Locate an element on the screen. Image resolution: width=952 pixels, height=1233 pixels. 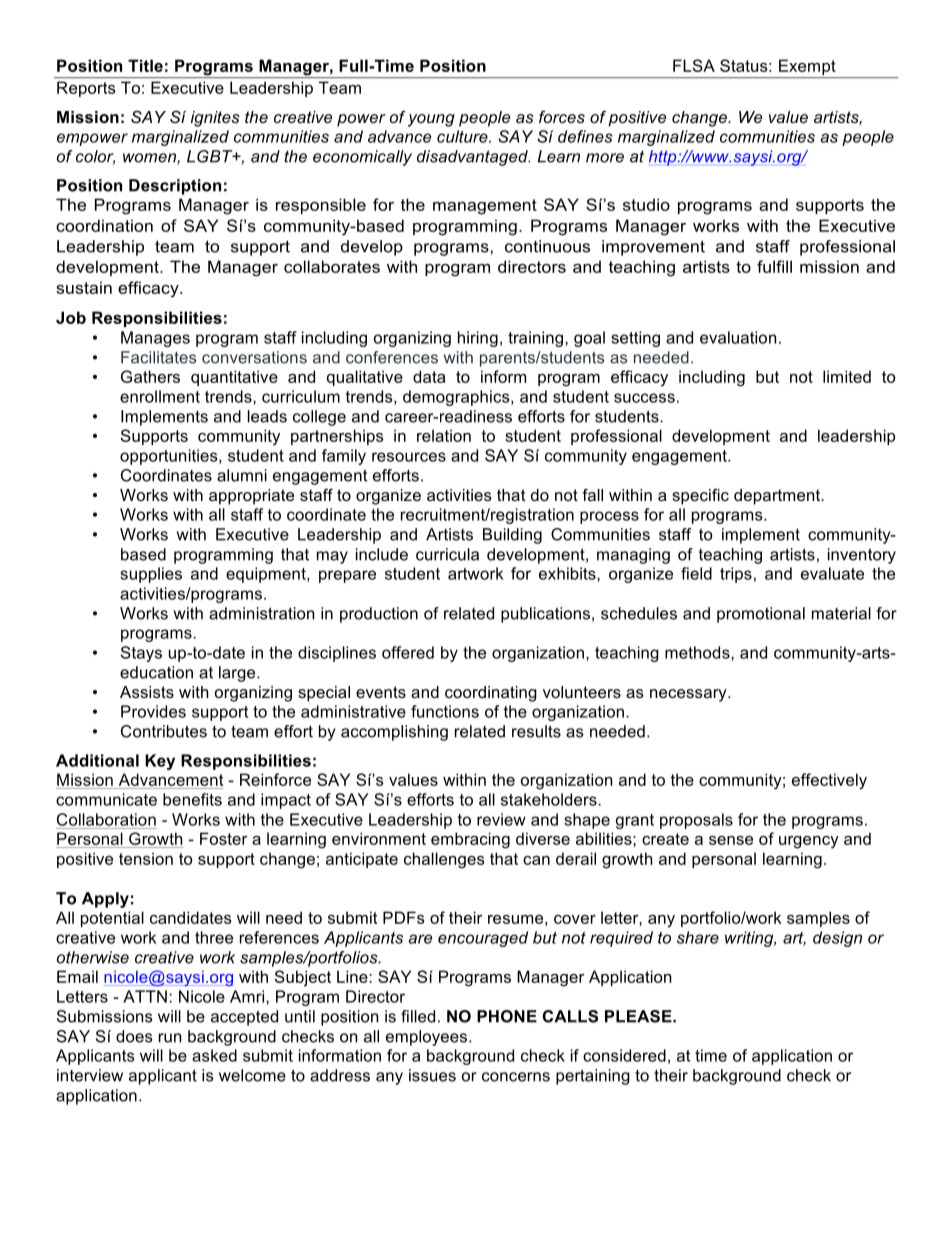
necessary is located at coordinates (689, 695).
